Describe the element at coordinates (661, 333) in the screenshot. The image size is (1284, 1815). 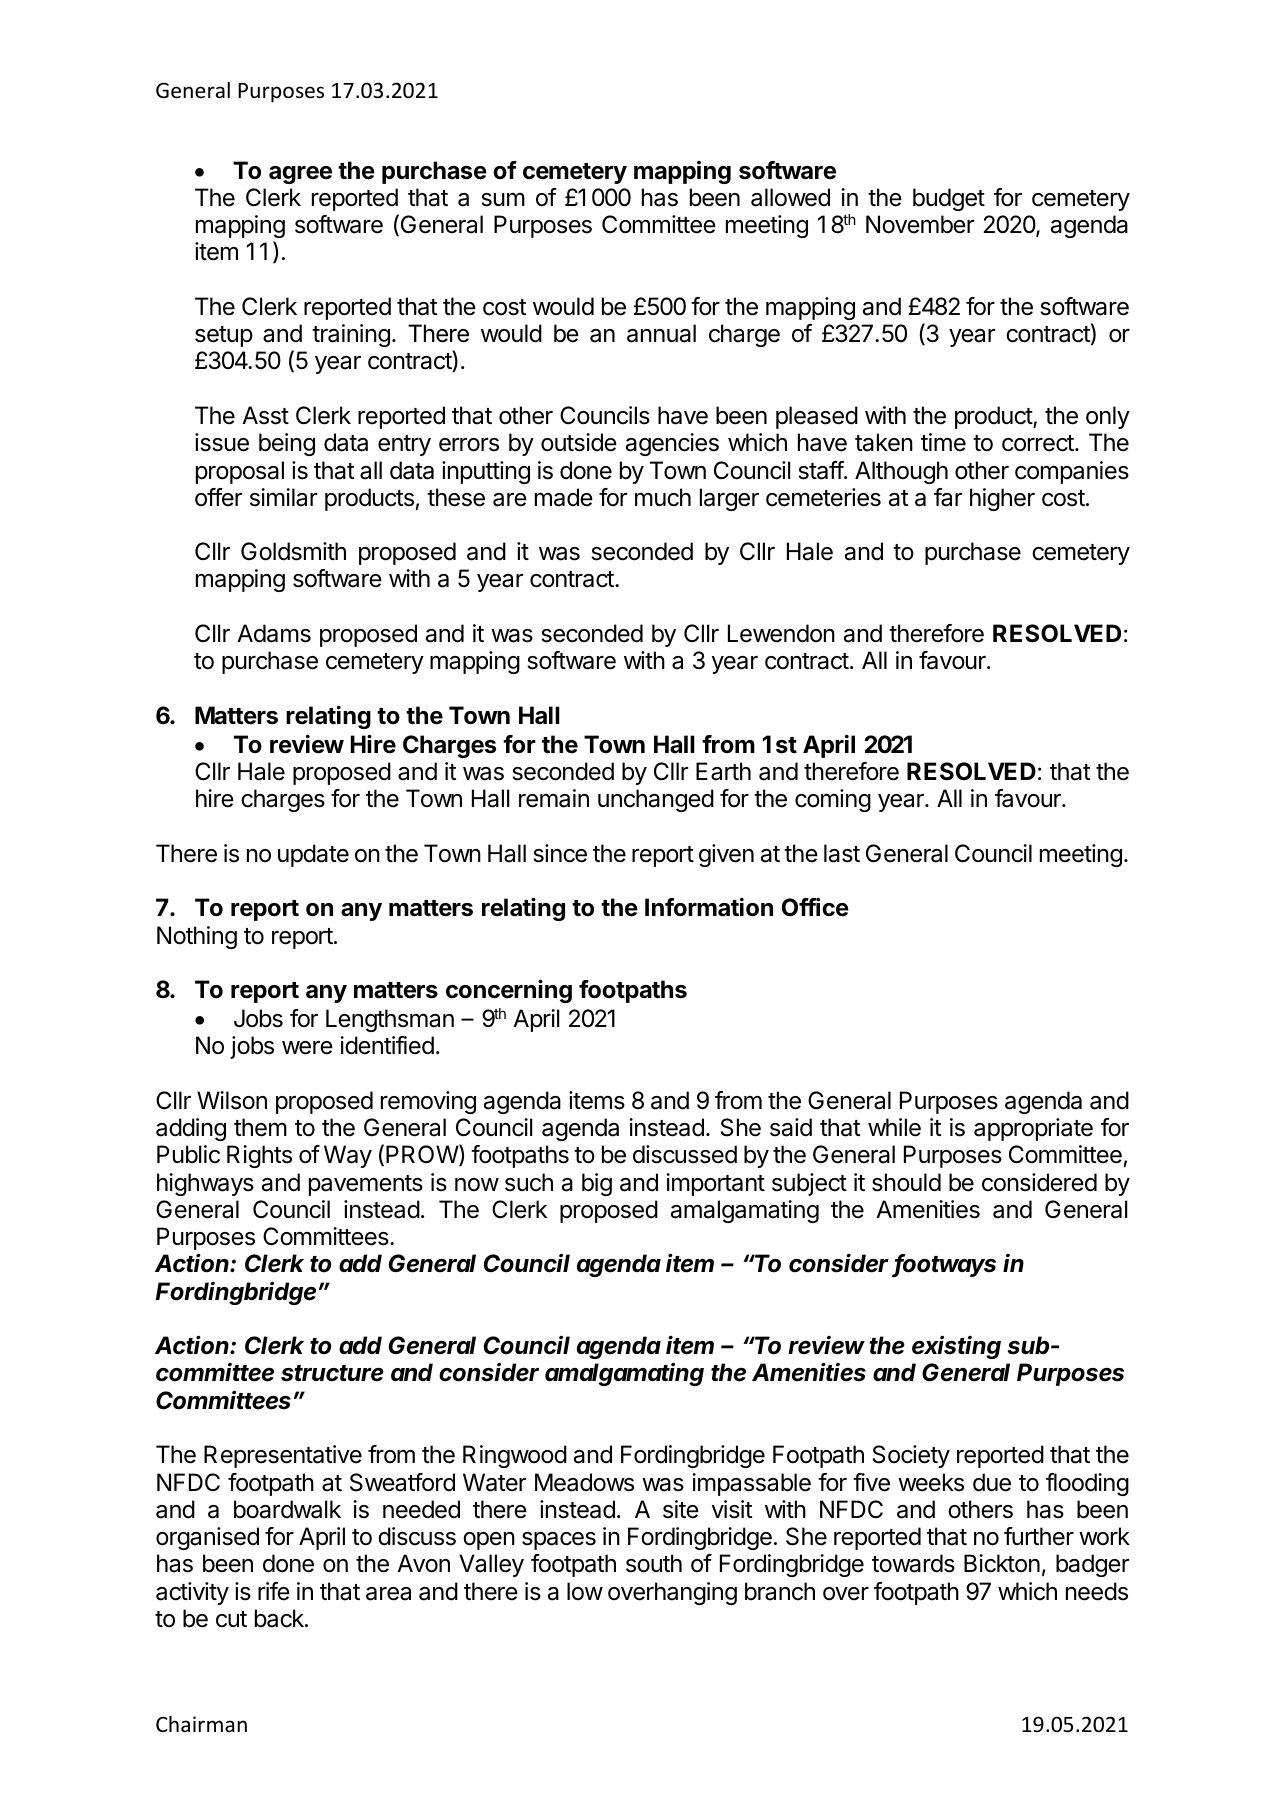
I see `annual` at that location.
